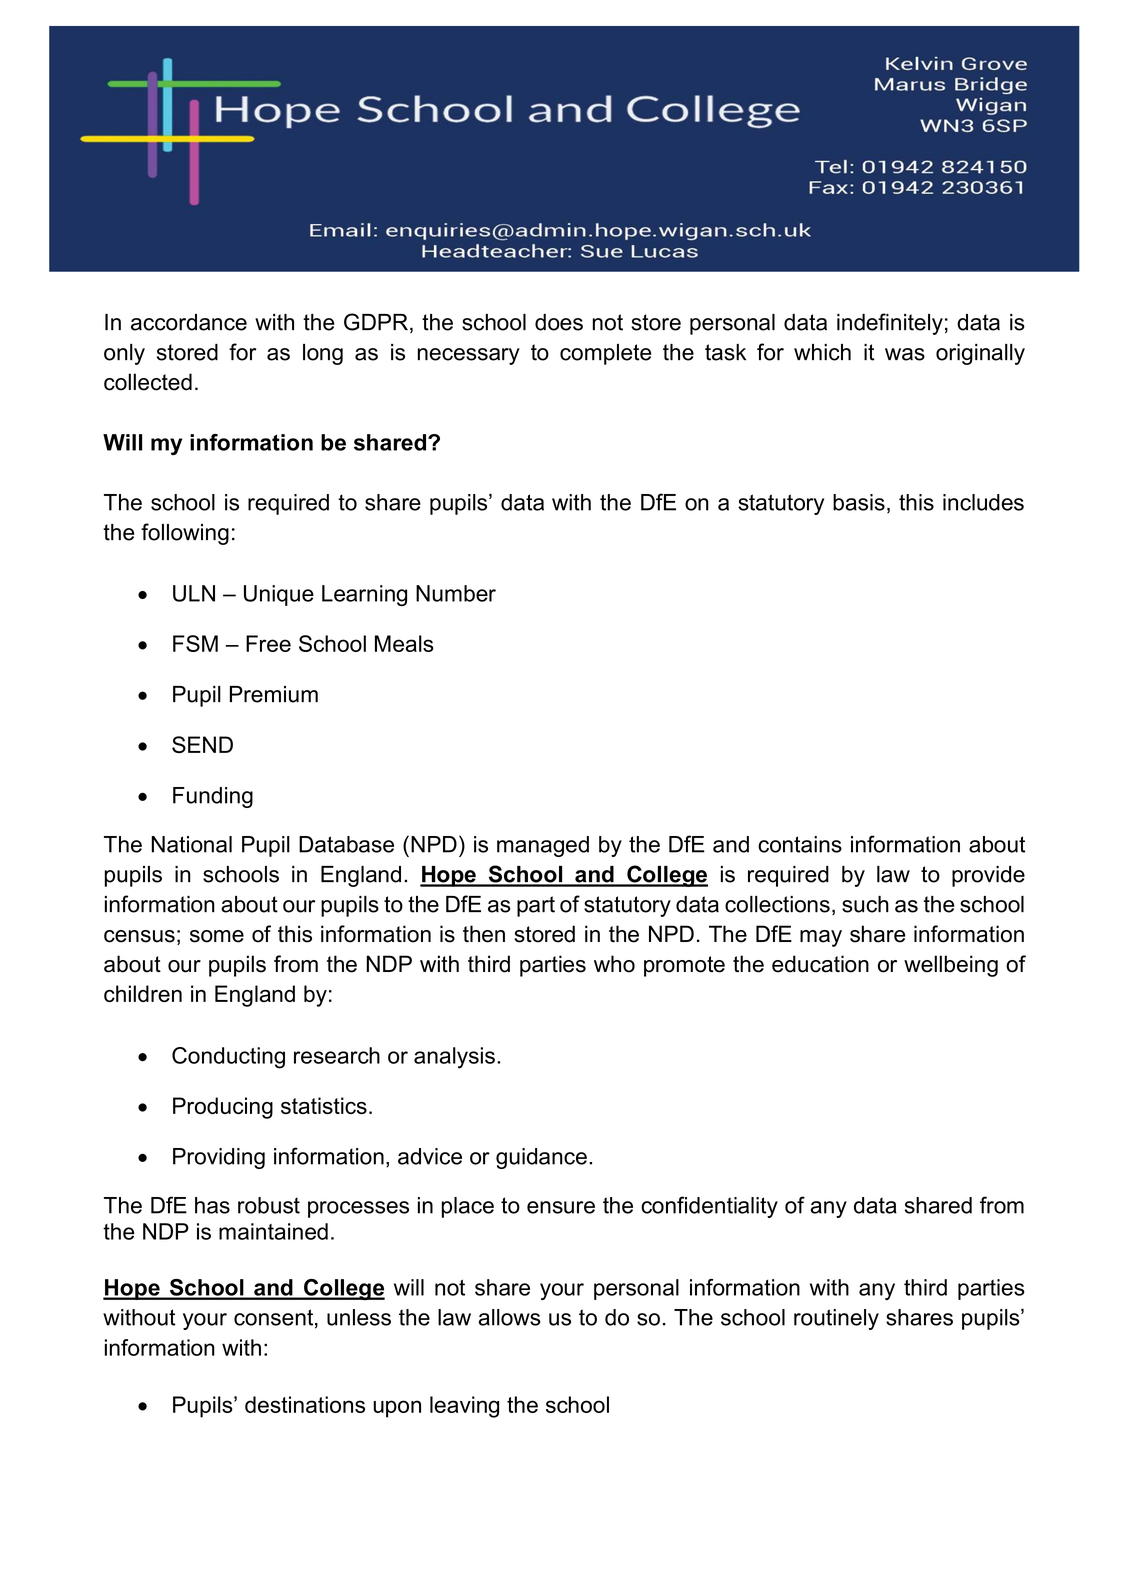 Image resolution: width=1125 pixels, height=1591 pixels. What do you see at coordinates (228, 1058) in the page?
I see `Conducting` at bounding box center [228, 1058].
